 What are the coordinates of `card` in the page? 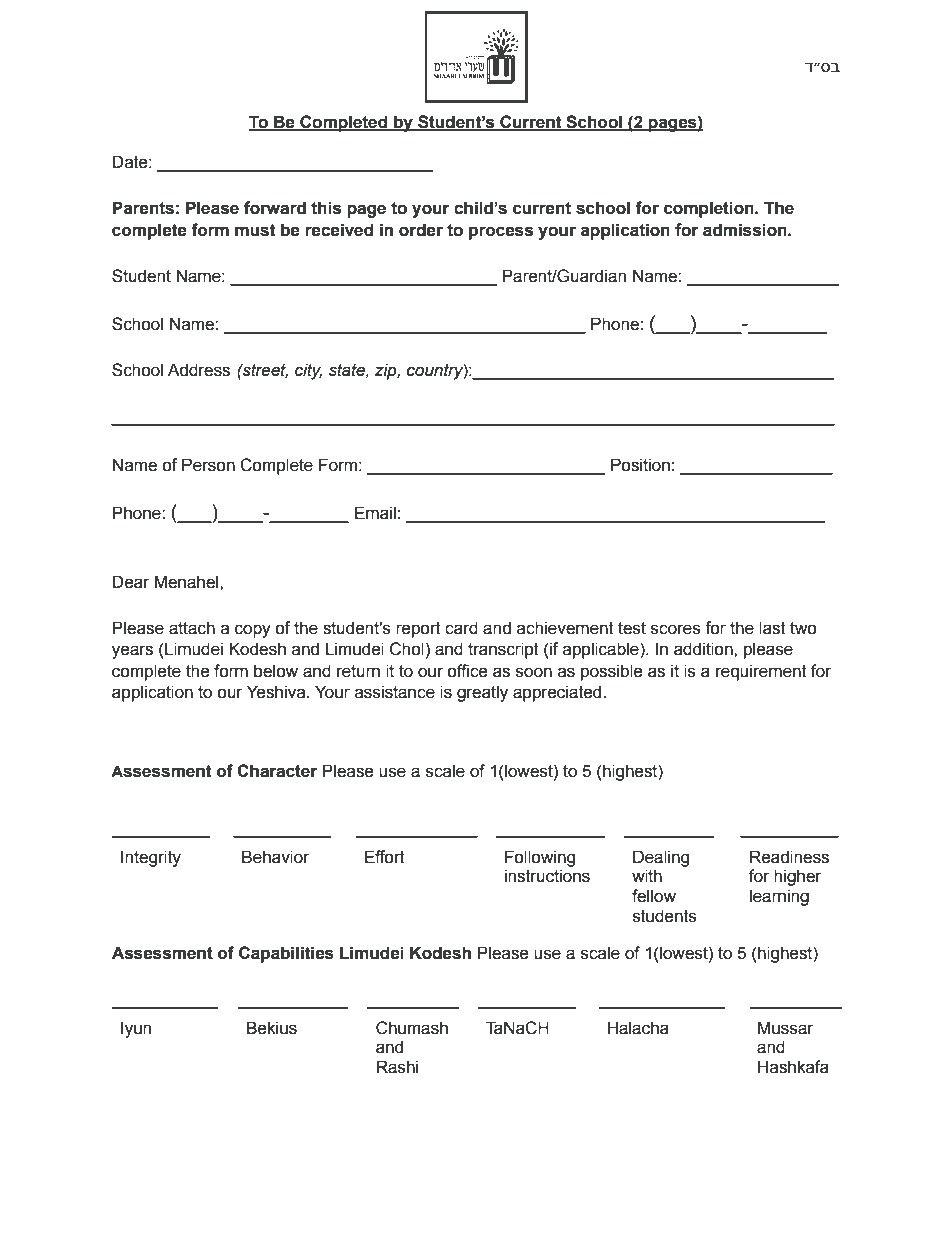 It's located at (461, 628).
